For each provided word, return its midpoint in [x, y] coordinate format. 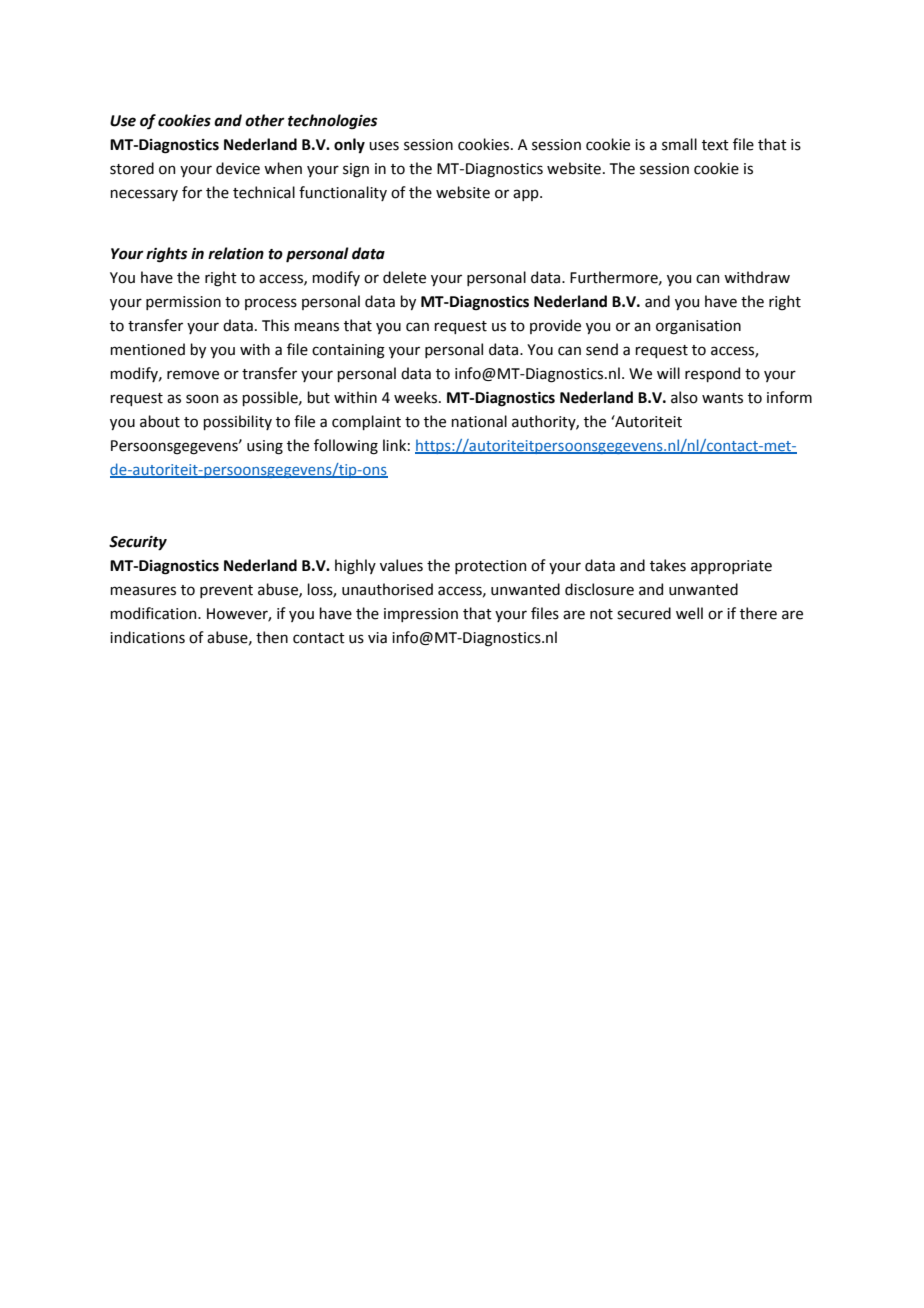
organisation [698, 327]
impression [421, 615]
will [668, 373]
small [679, 144]
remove [193, 375]
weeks [417, 397]
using [265, 447]
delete [404, 277]
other [265, 120]
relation [236, 253]
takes [668, 565]
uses [384, 146]
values [401, 565]
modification [154, 613]
